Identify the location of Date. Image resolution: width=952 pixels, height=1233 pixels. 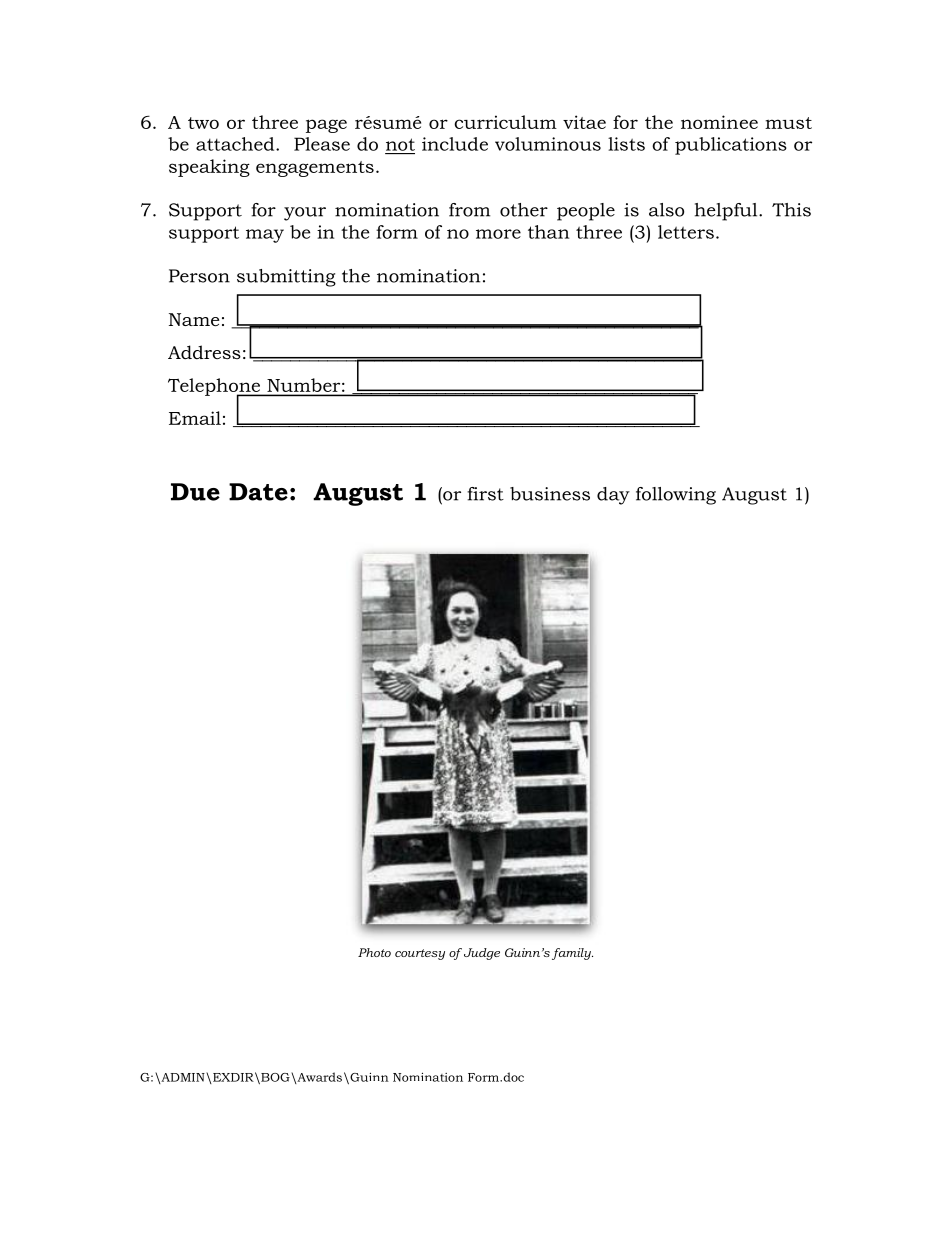
(258, 492).
